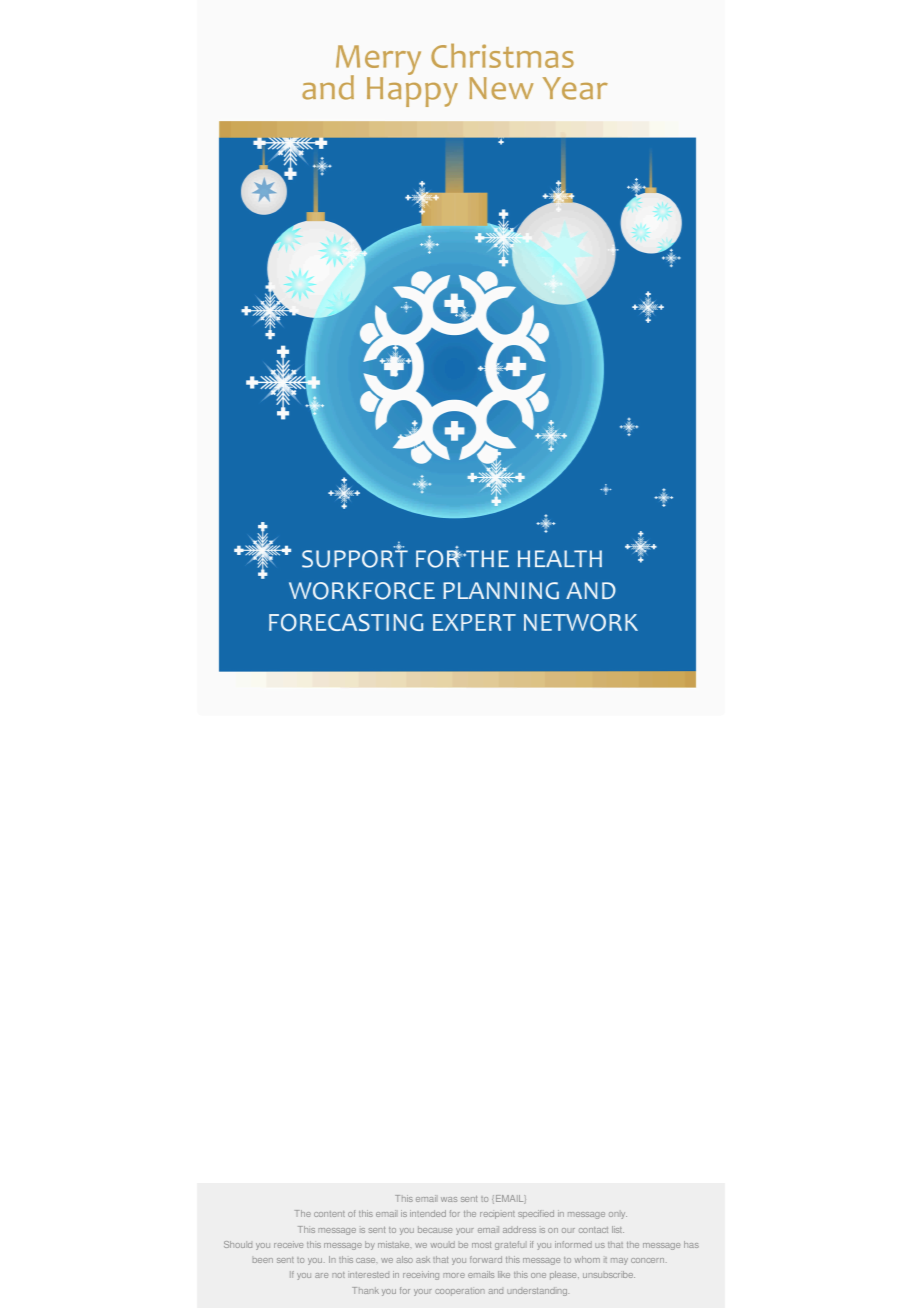  I want to click on receive, so click(288, 1244).
